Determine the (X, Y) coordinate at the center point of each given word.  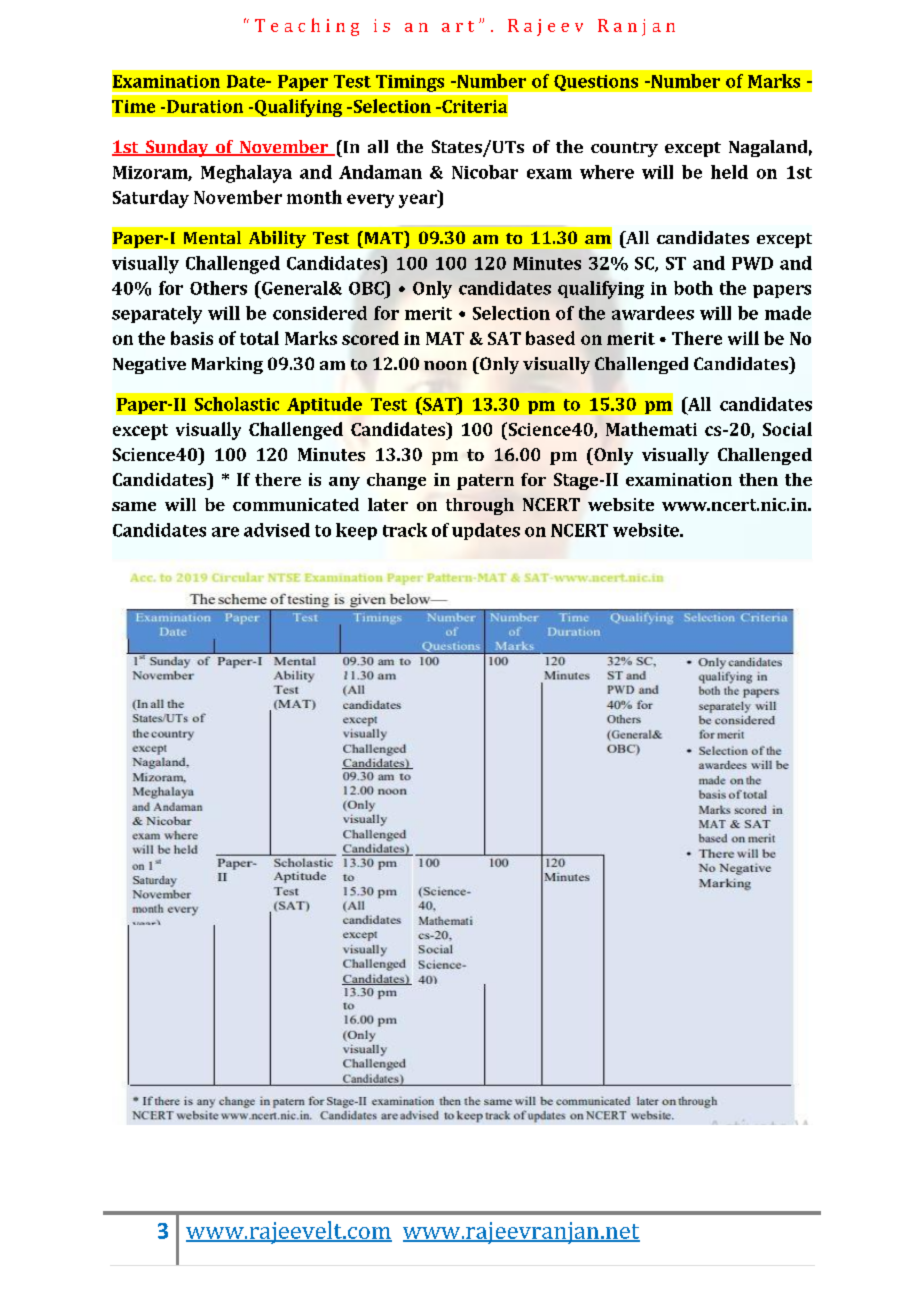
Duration (205, 106)
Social (787, 429)
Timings (410, 84)
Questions (596, 83)
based (550, 338)
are (225, 532)
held (729, 172)
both (693, 288)
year (419, 201)
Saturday (151, 199)
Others (218, 288)
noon (445, 365)
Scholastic (237, 404)
